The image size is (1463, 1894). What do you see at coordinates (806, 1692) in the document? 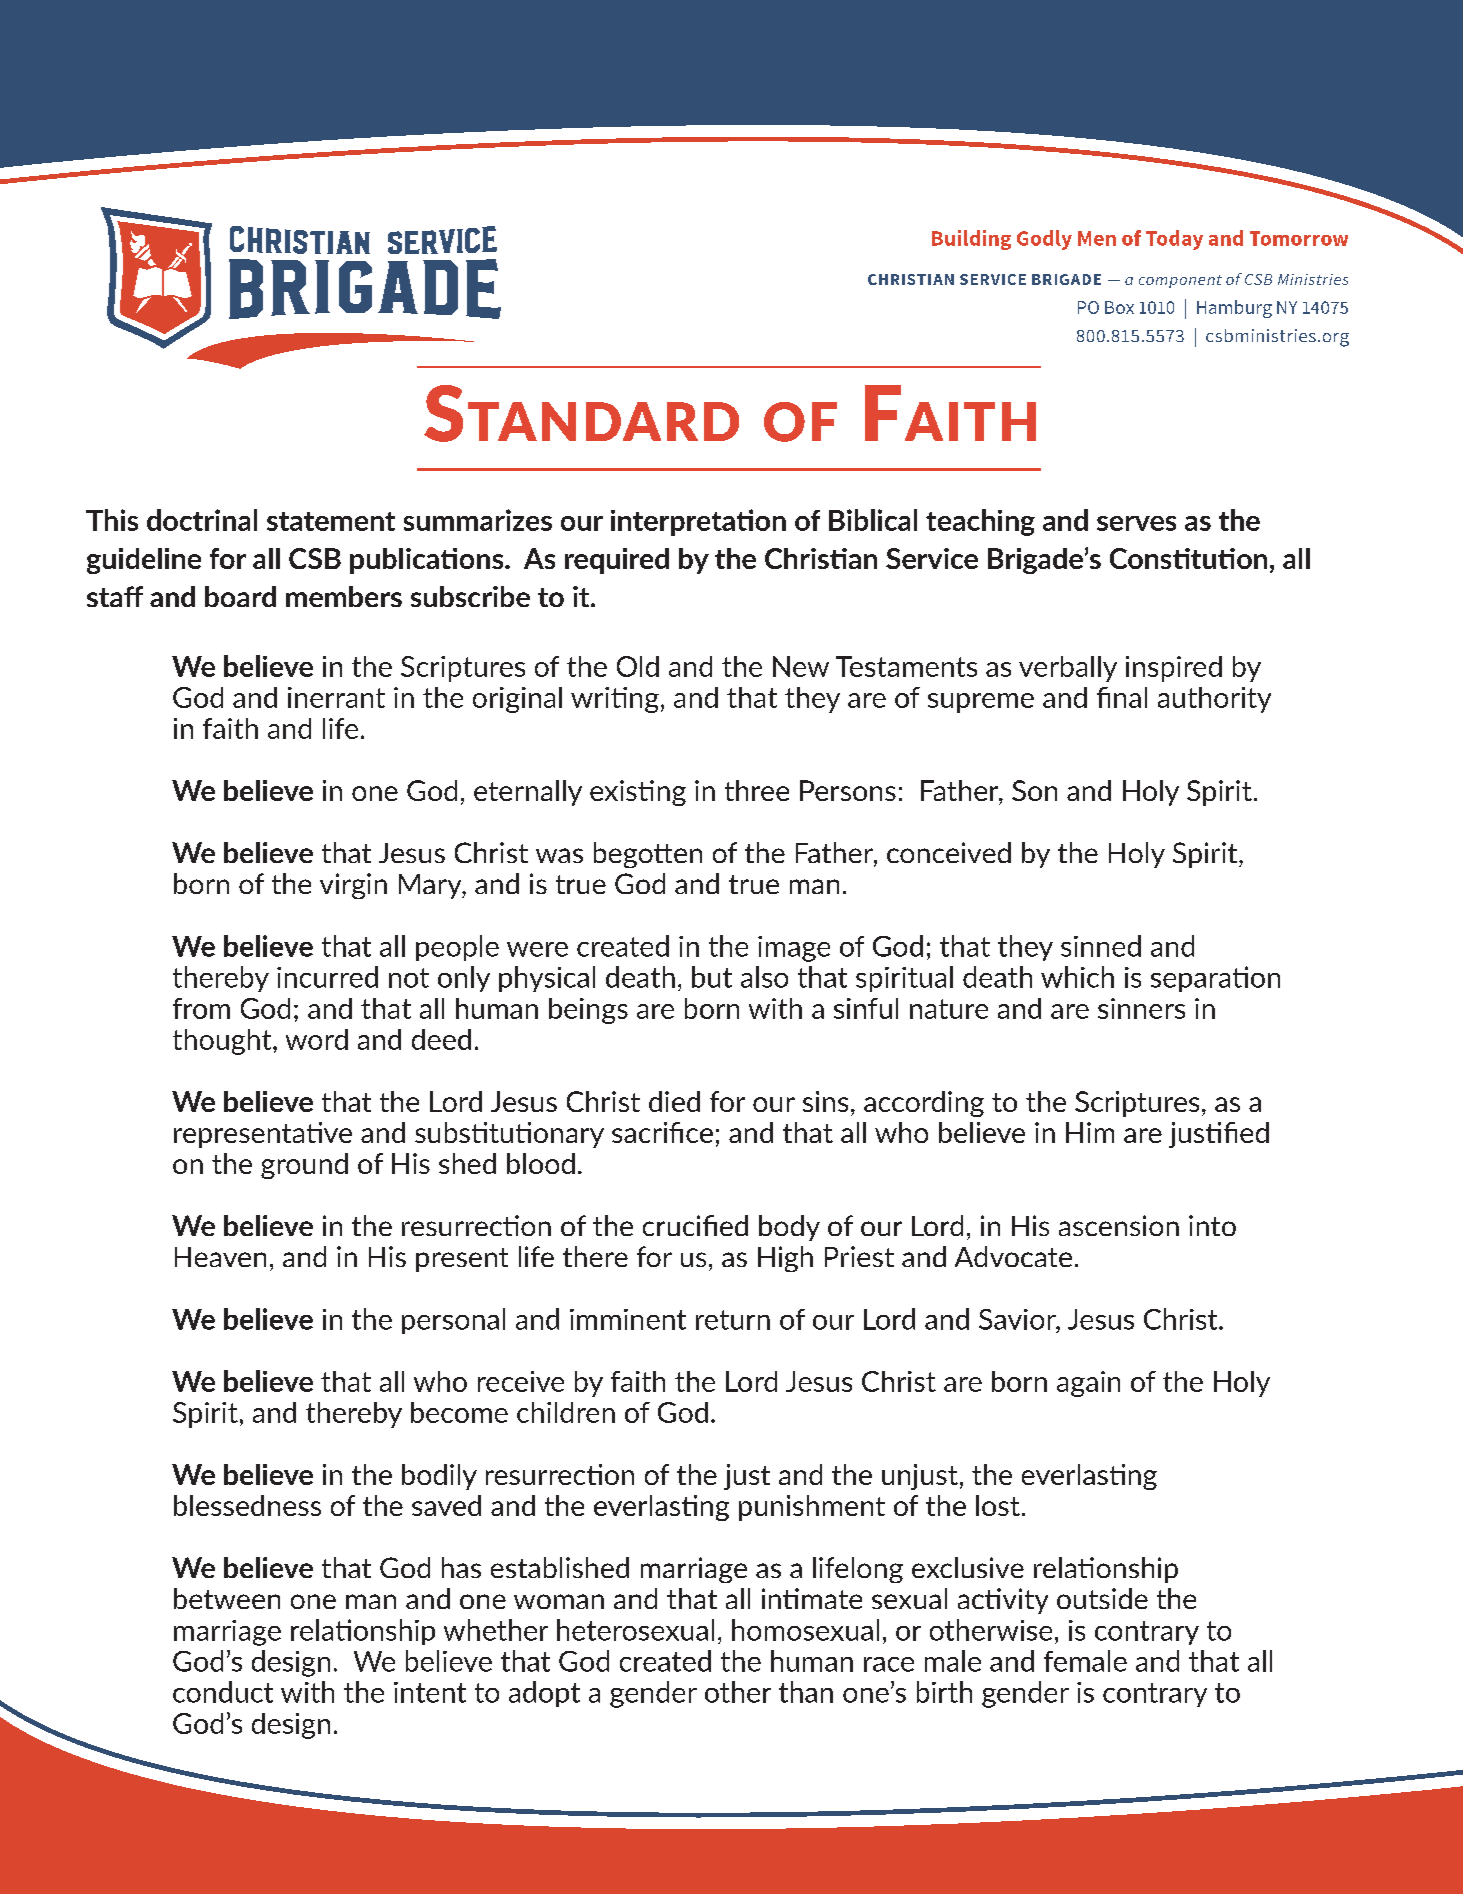
I see `than` at bounding box center [806, 1692].
